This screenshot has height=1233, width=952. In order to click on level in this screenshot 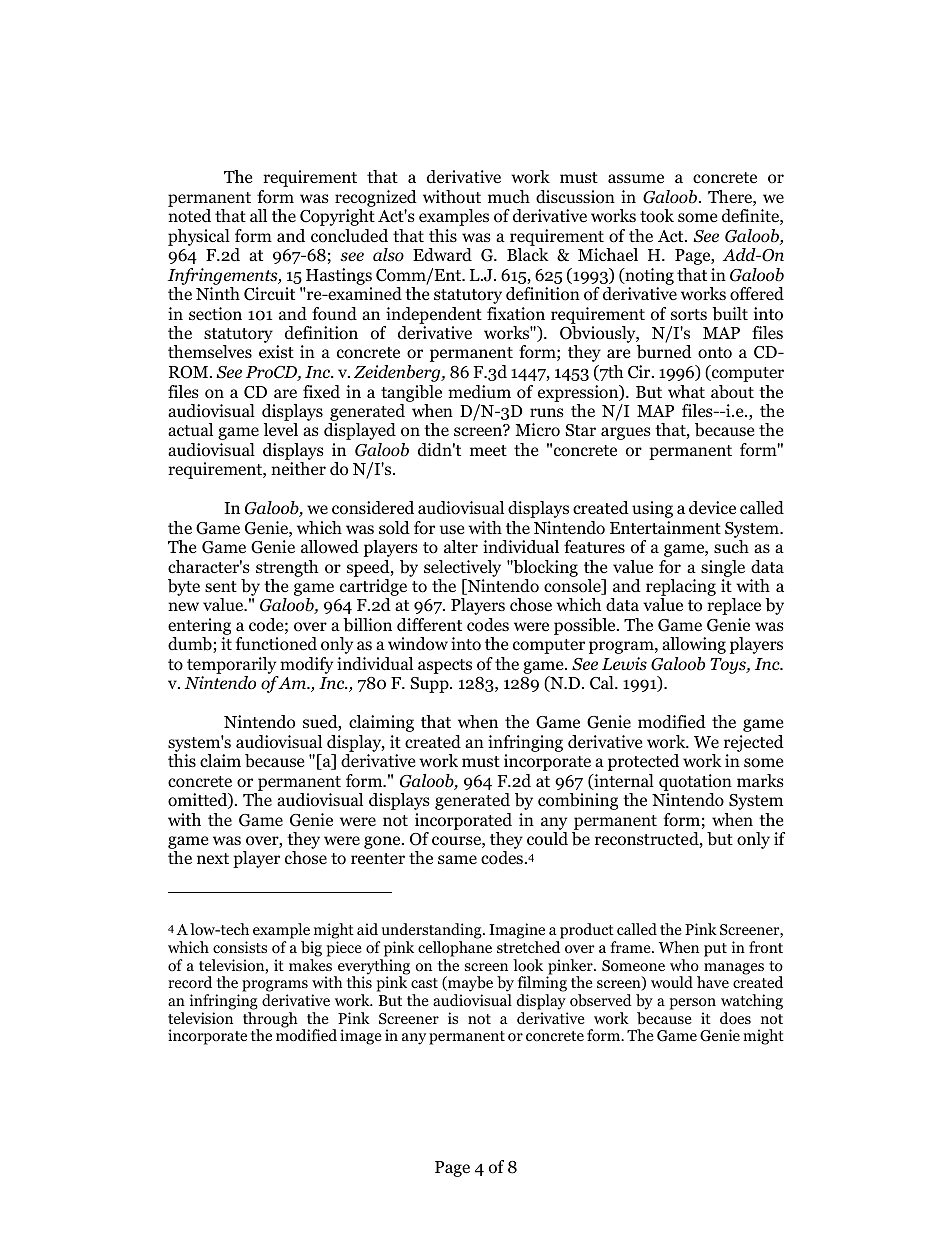, I will do `click(281, 429)`.
